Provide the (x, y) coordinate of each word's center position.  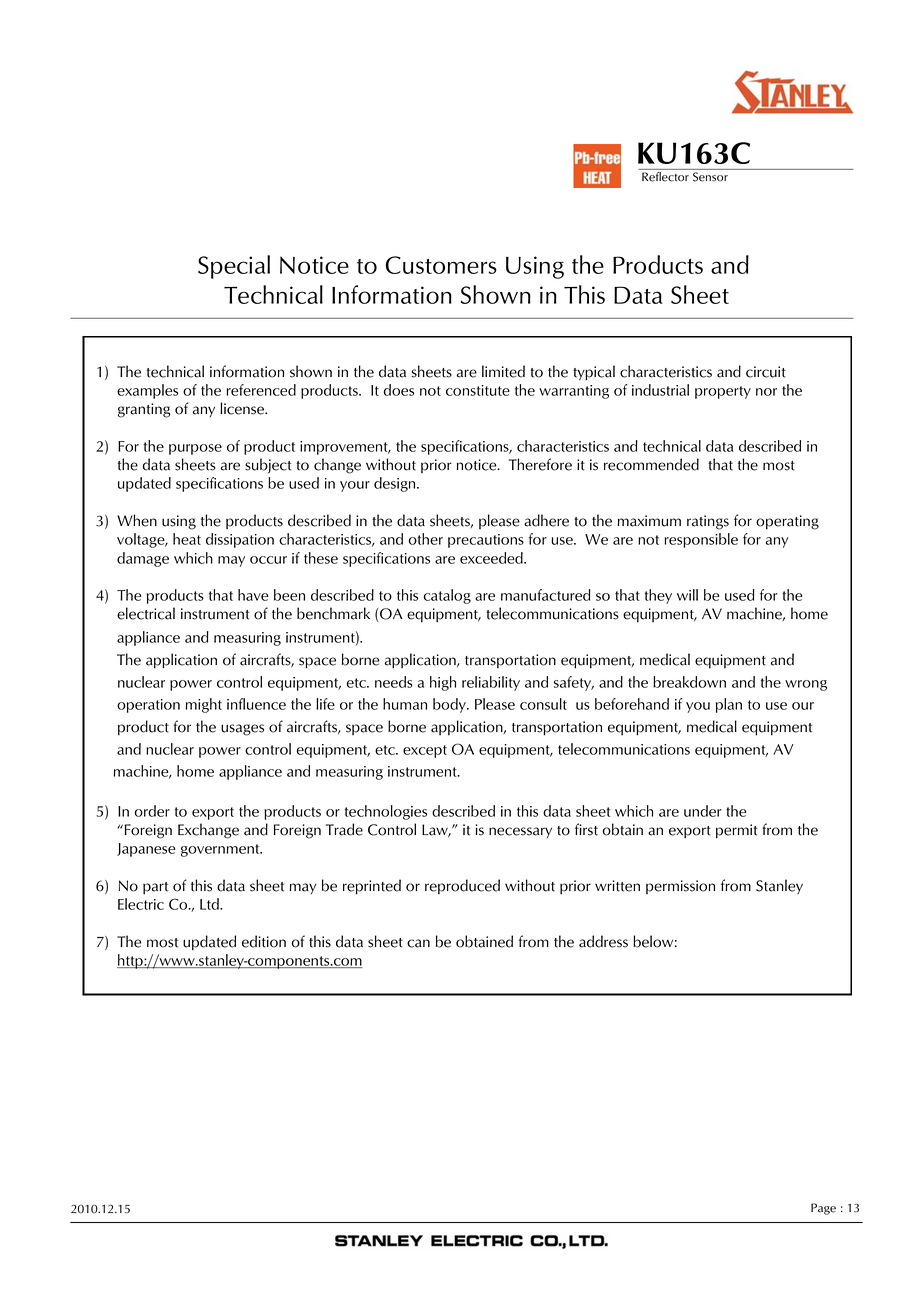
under (703, 811)
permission (680, 887)
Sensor (710, 177)
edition (264, 941)
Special (234, 267)
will (687, 595)
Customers (441, 265)
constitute (478, 390)
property (723, 392)
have (253, 595)
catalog (447, 596)
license (243, 408)
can (418, 943)
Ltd (210, 904)
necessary (520, 832)
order (152, 811)
